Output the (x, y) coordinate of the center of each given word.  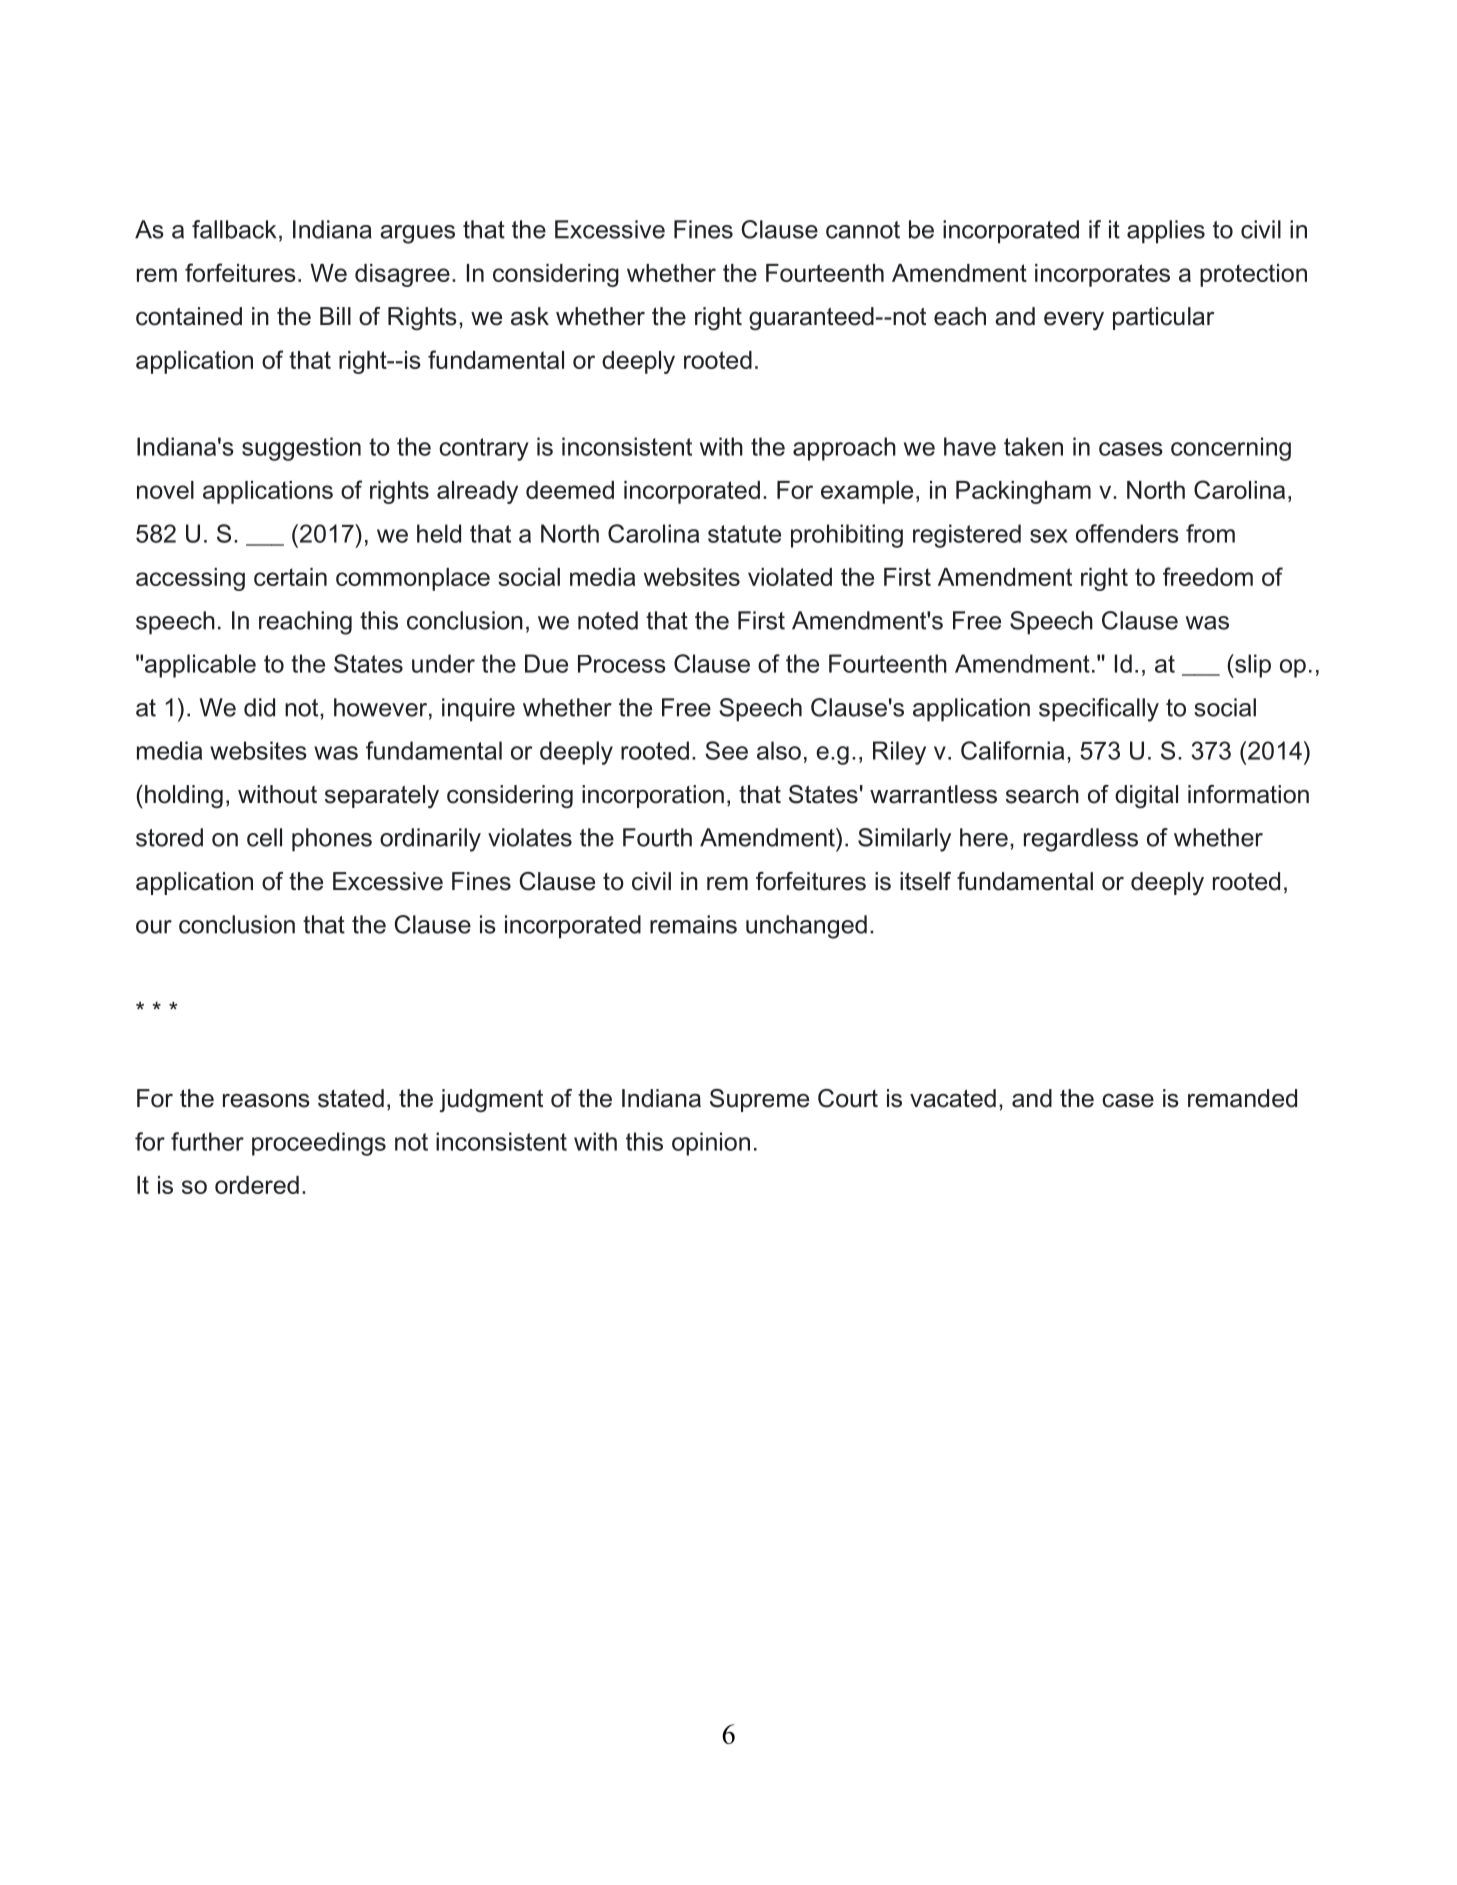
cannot (863, 230)
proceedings (319, 1144)
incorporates (1102, 275)
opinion (711, 1144)
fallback (234, 229)
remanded (1242, 1098)
